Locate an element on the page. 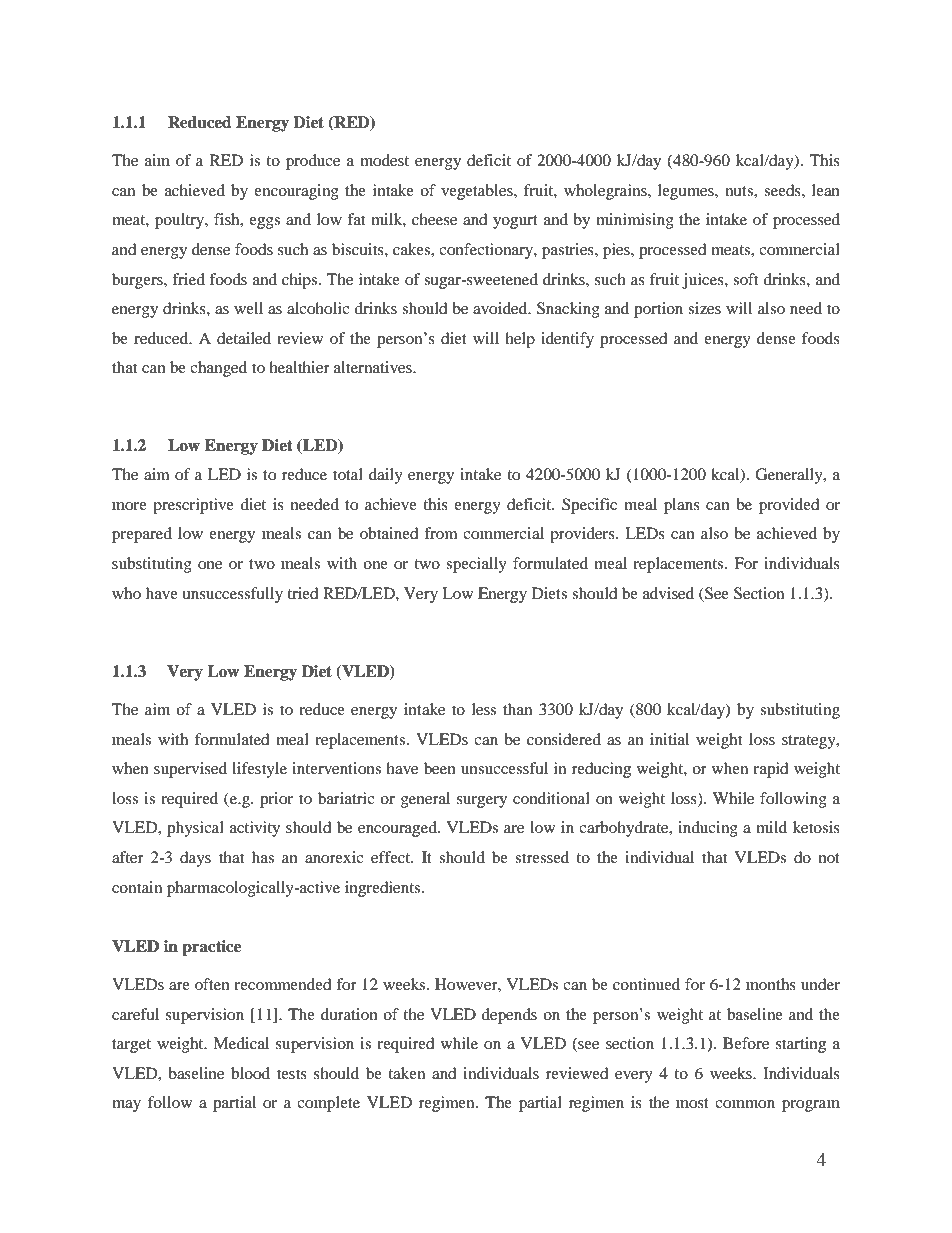 The height and width of the document is (1233, 952). advised is located at coordinates (668, 593).
